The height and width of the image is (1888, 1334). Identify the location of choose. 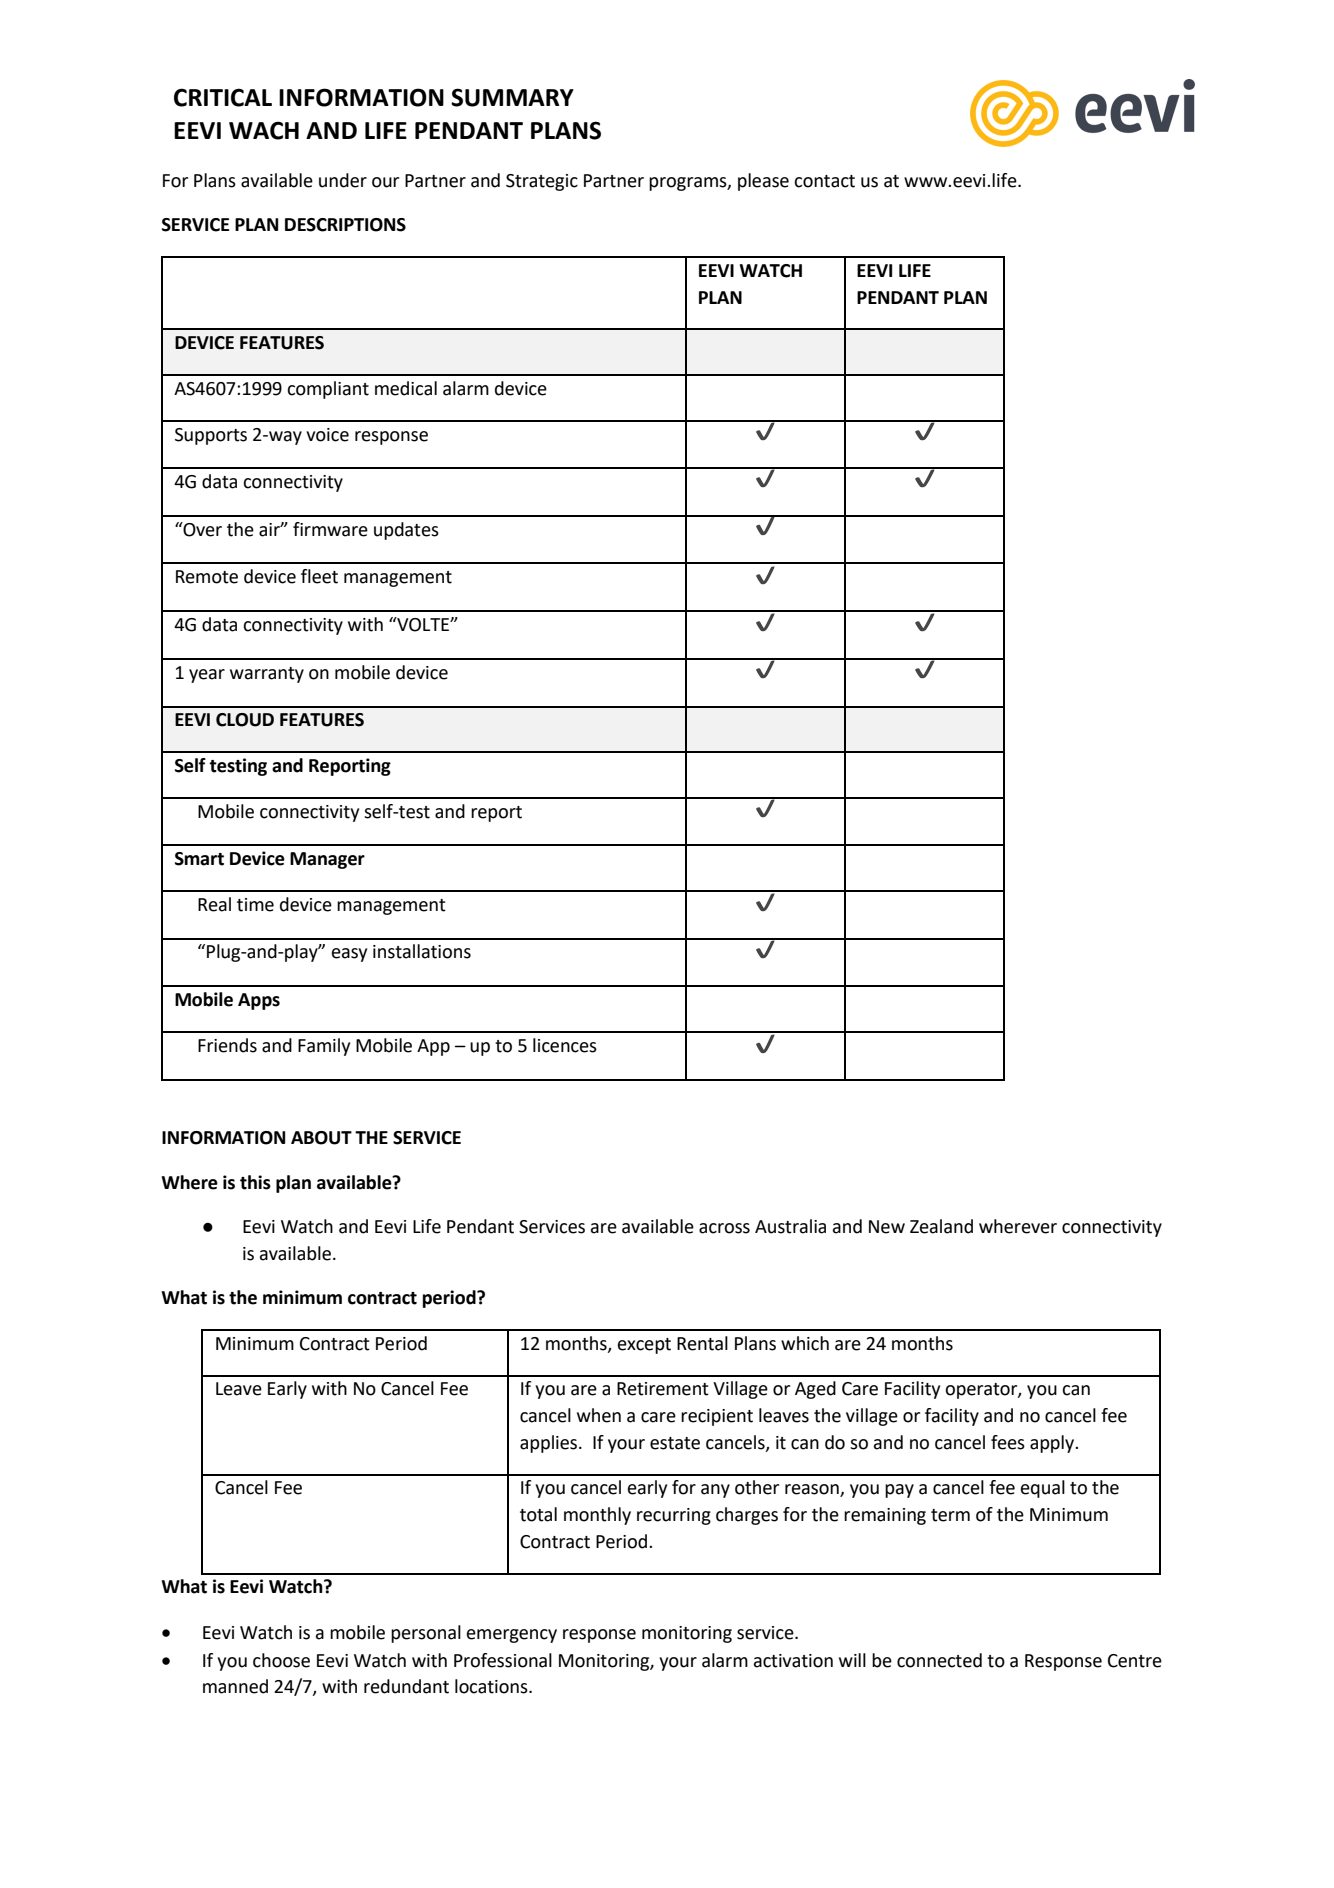
(281, 1660).
